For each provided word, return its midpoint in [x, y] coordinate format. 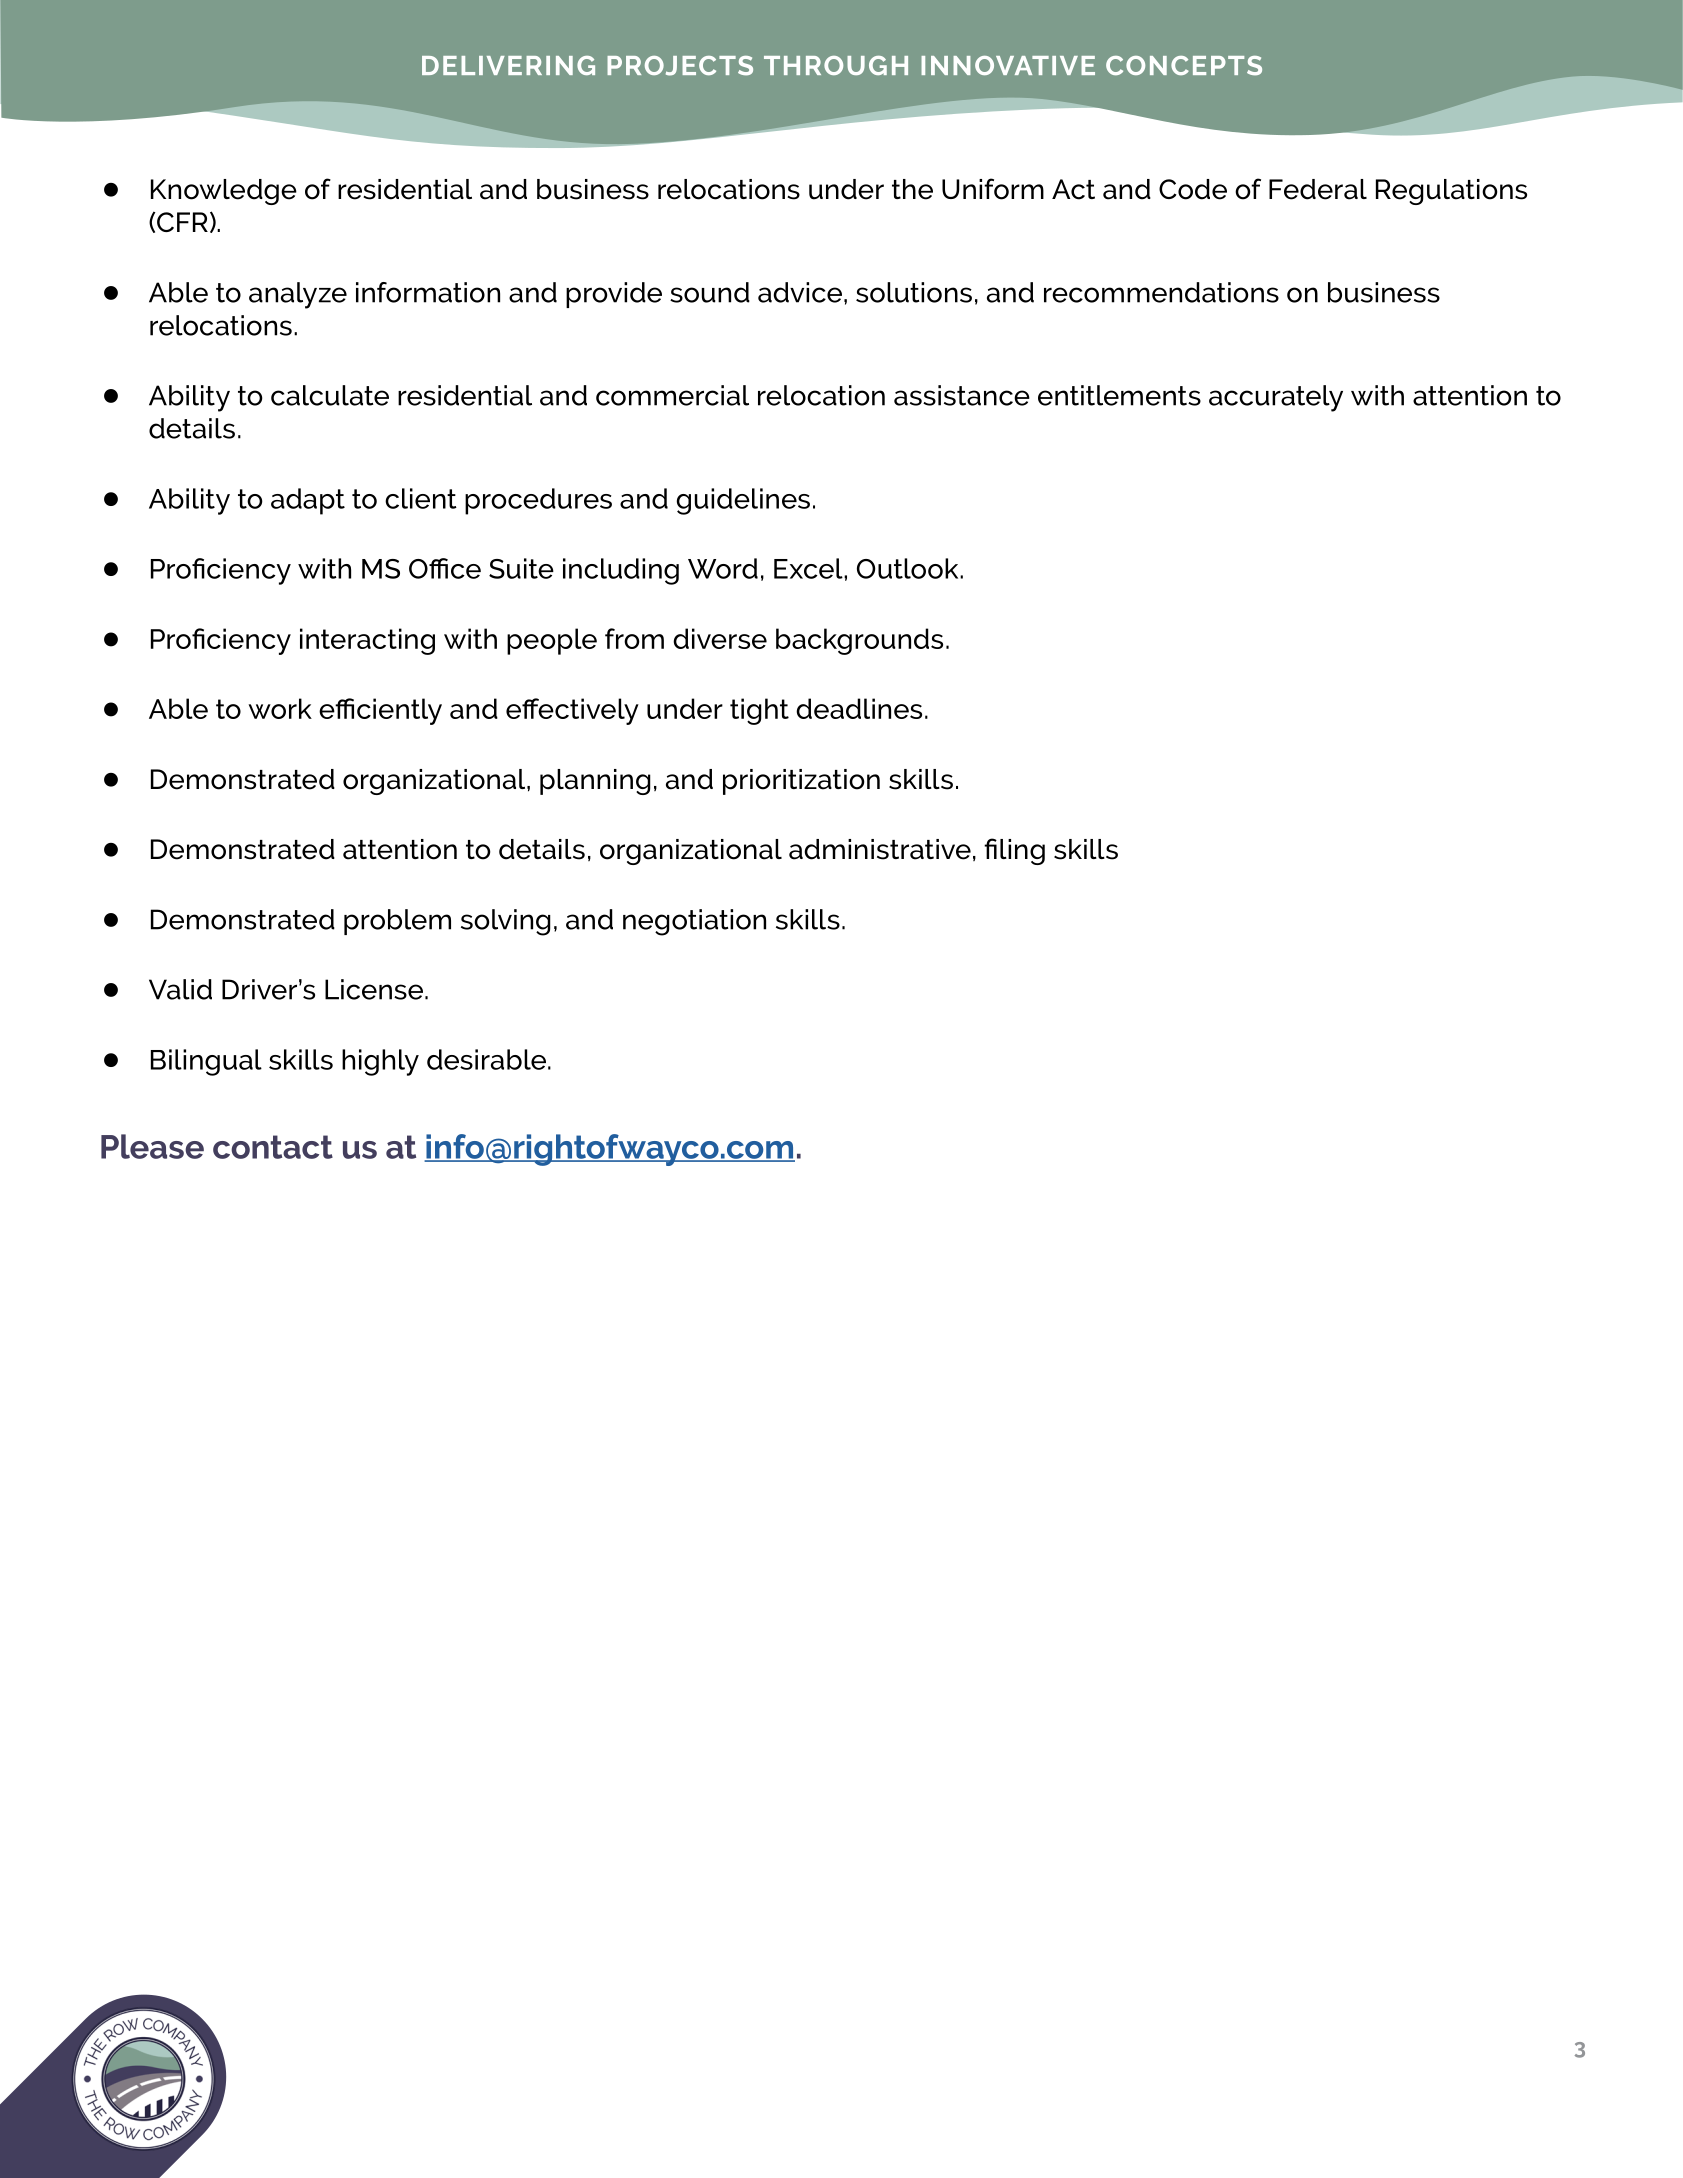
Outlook [909, 568]
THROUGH [836, 65]
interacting [367, 641]
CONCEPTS [1184, 66]
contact [273, 1147]
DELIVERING [508, 65]
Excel [809, 568]
